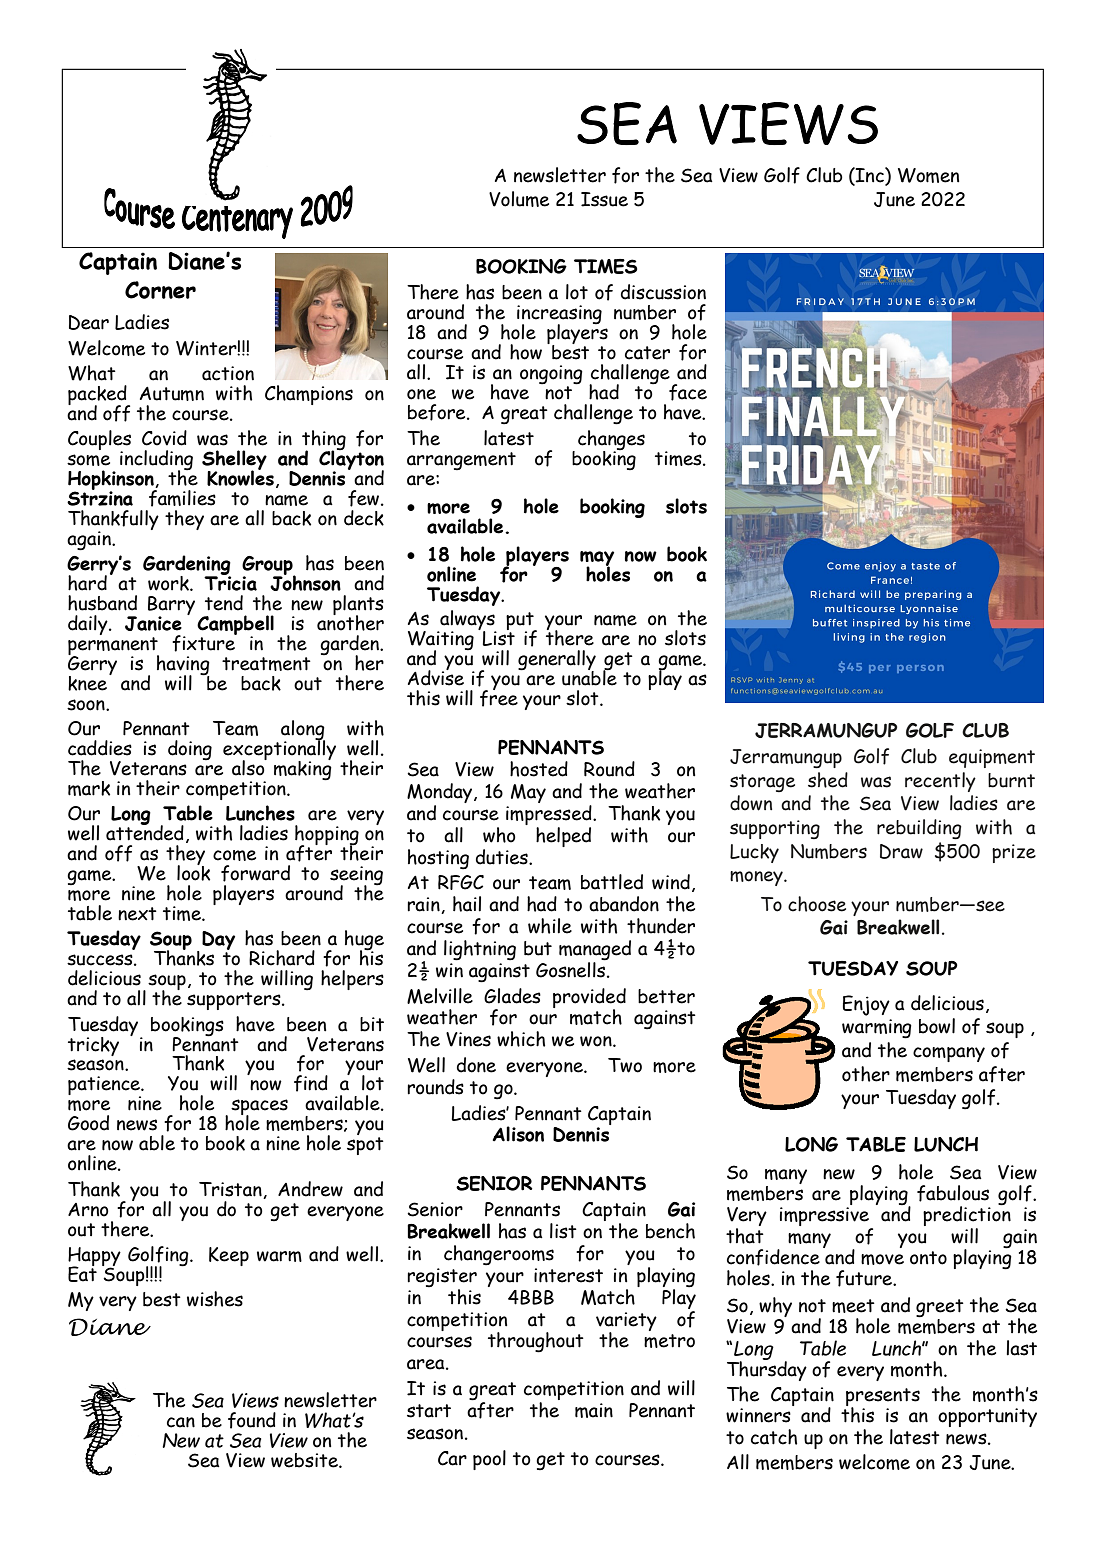 The image size is (1102, 1559). Describe the element at coordinates (259, 1108) in the screenshot. I see `spaces` at that location.
